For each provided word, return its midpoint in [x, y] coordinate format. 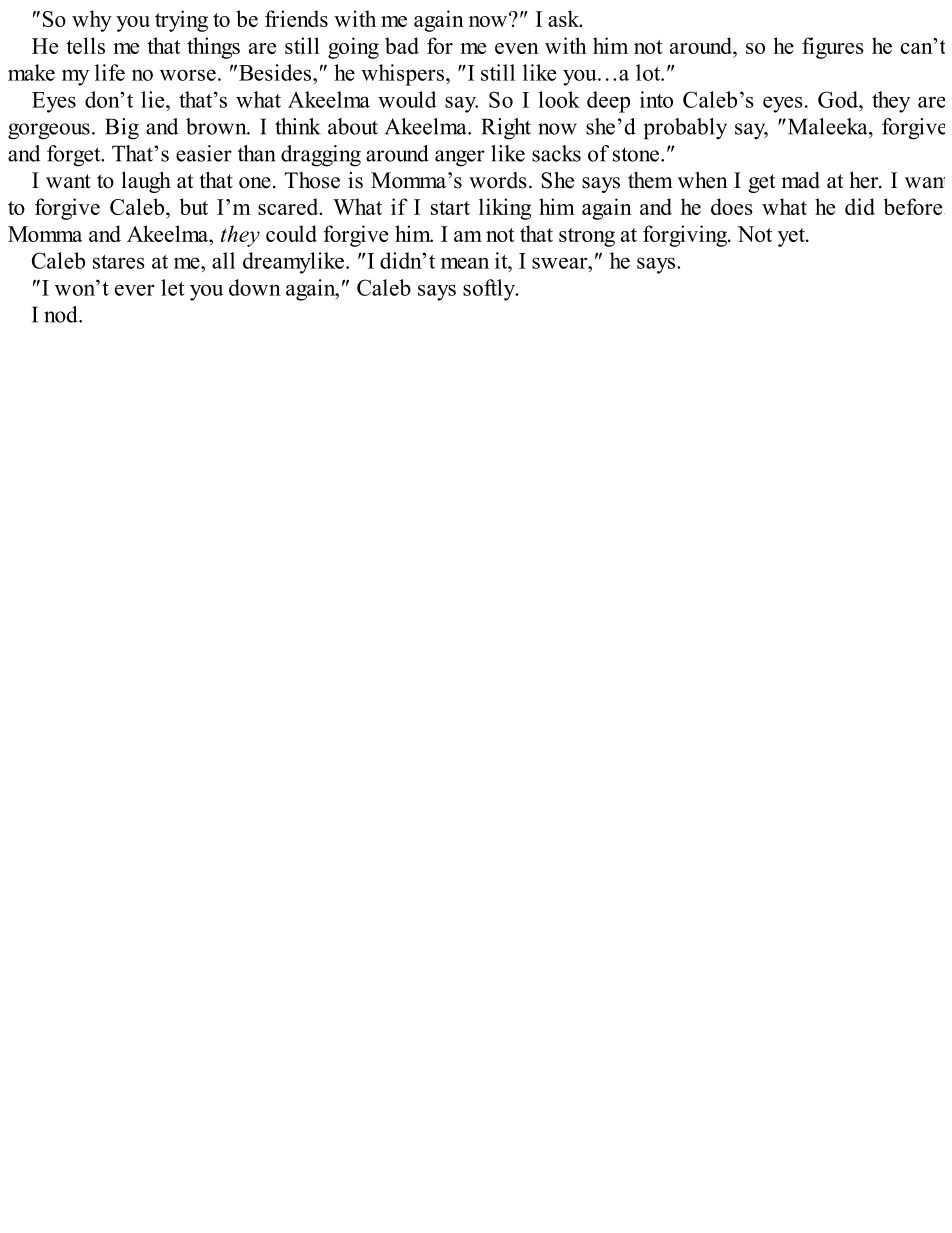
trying [181, 21]
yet [792, 237]
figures [833, 48]
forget [75, 156]
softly [490, 290]
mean [465, 263]
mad [800, 180]
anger [460, 158]
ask [565, 18]
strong [587, 237]
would [407, 99]
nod [62, 314]
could [291, 233]
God [839, 99]
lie [154, 99]
